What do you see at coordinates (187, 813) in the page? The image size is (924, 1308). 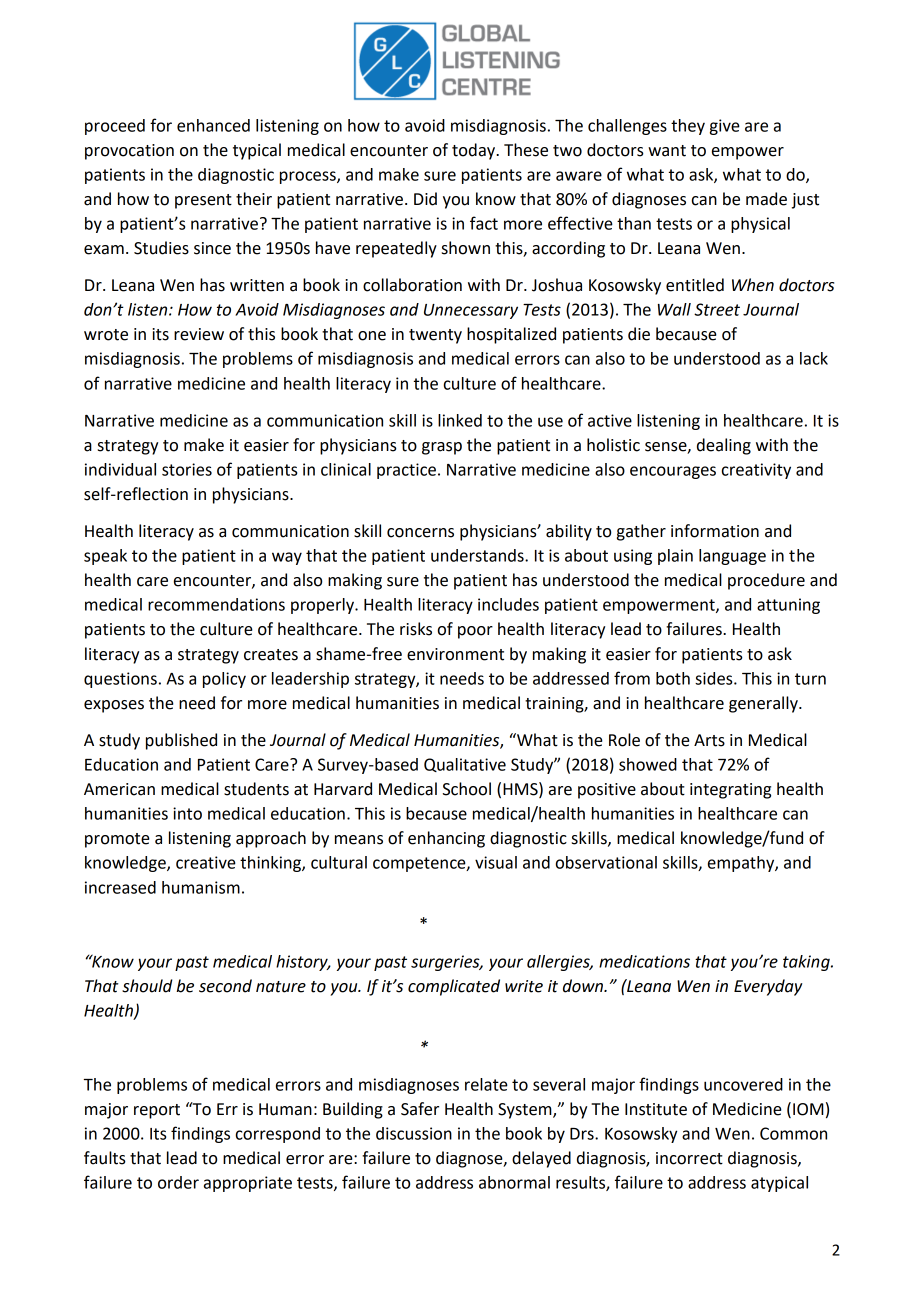 I see `into` at bounding box center [187, 813].
